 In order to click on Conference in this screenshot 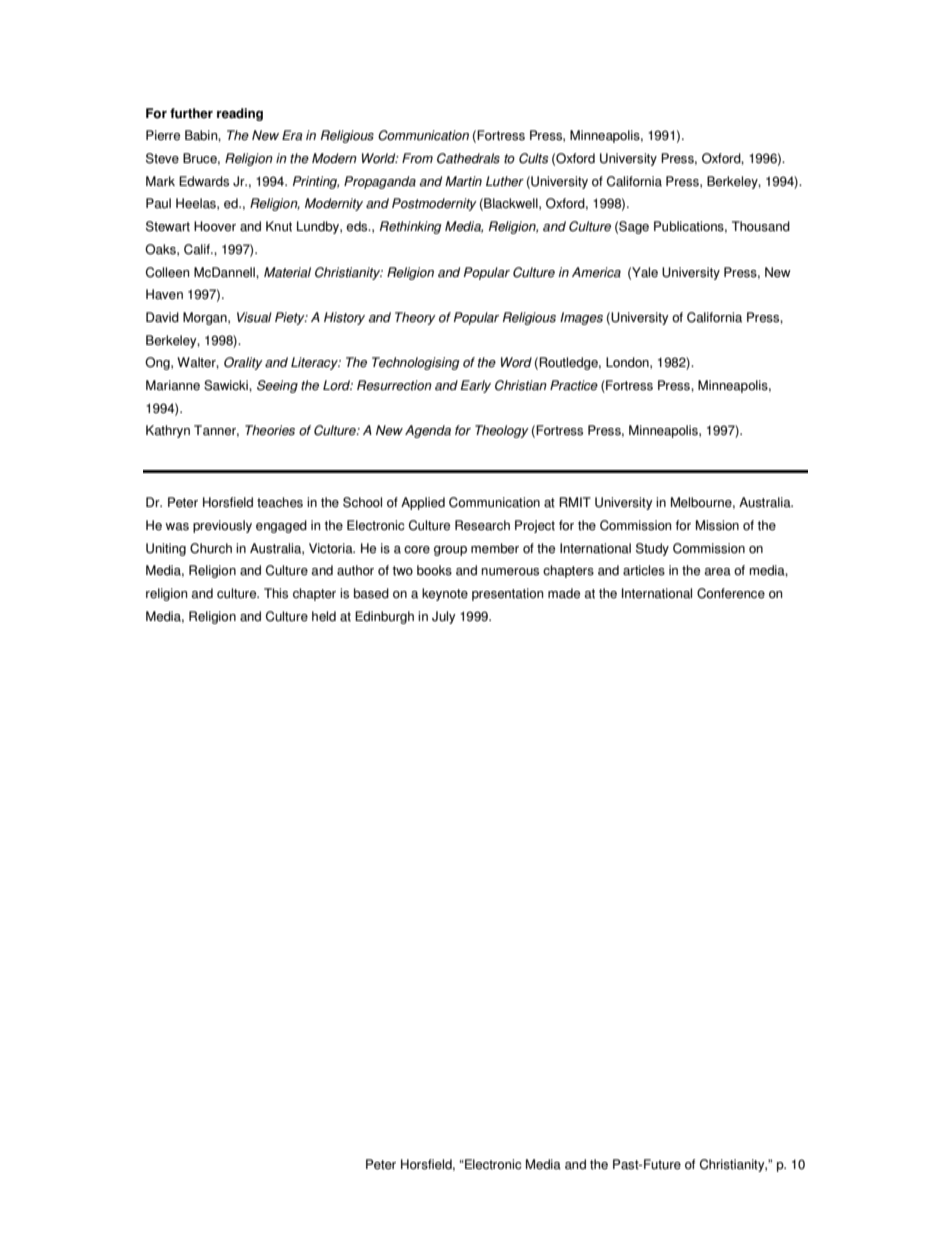, I will do `click(731, 593)`.
